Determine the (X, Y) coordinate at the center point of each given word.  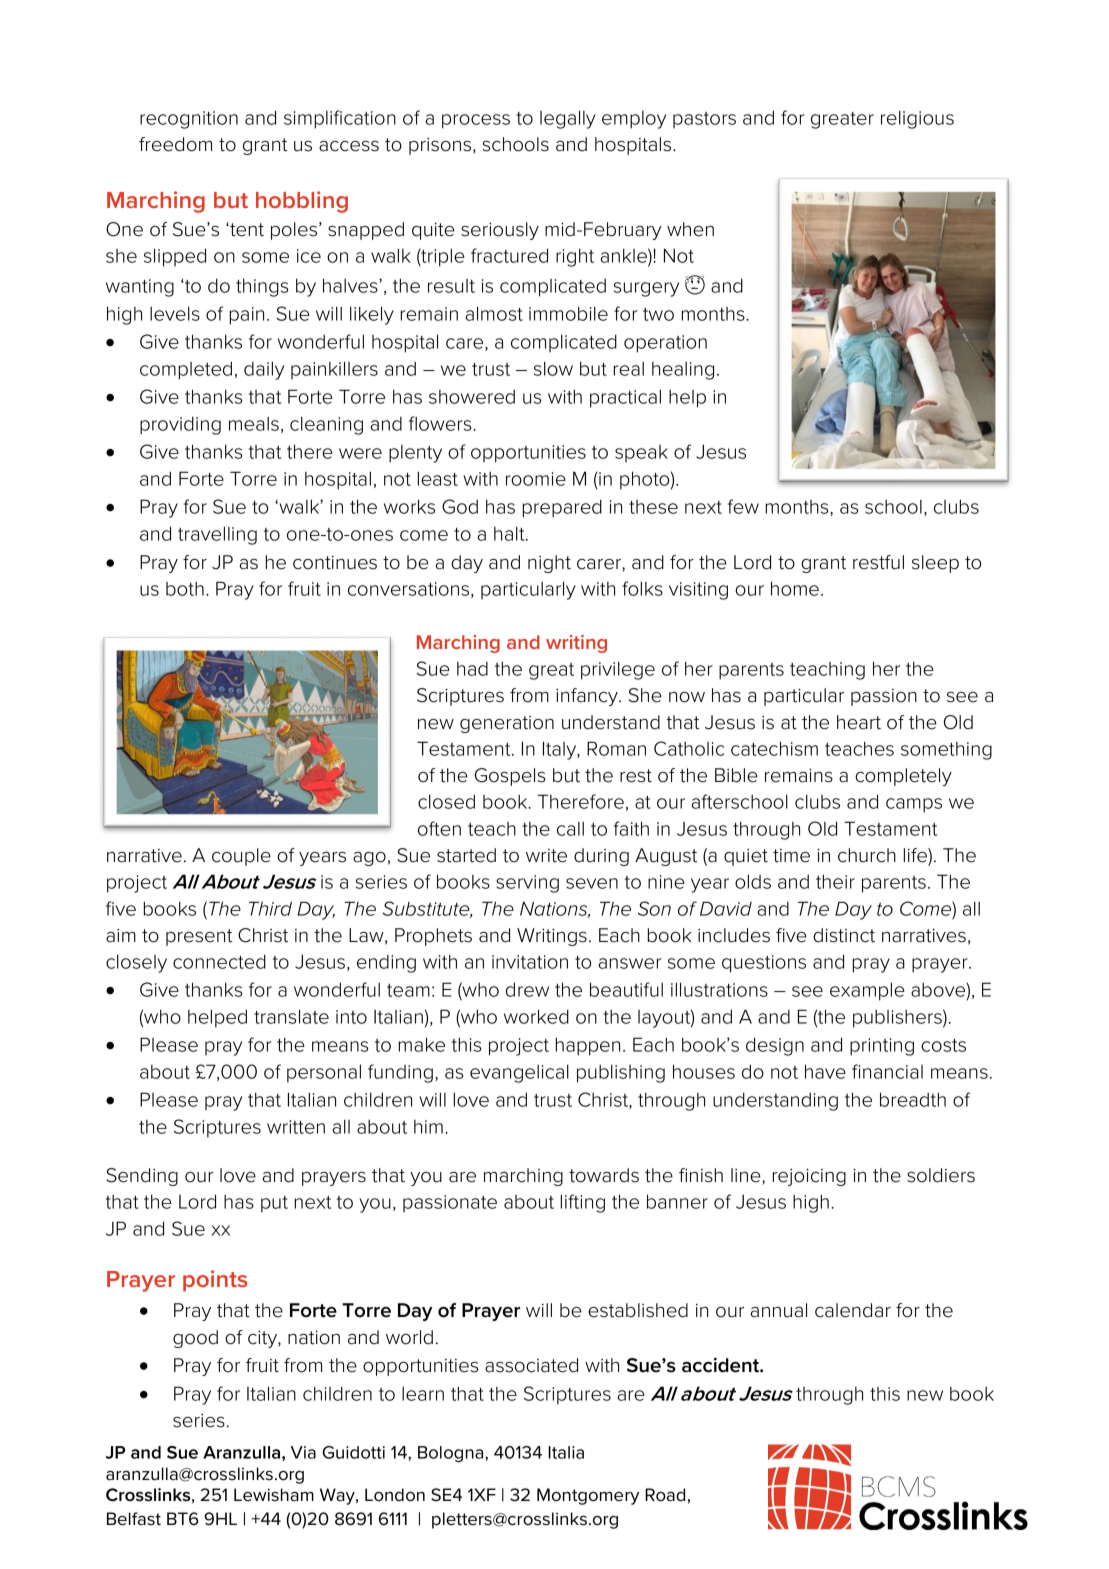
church (867, 855)
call (570, 829)
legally (568, 119)
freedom (175, 144)
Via (303, 1452)
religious (917, 119)
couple (241, 857)
